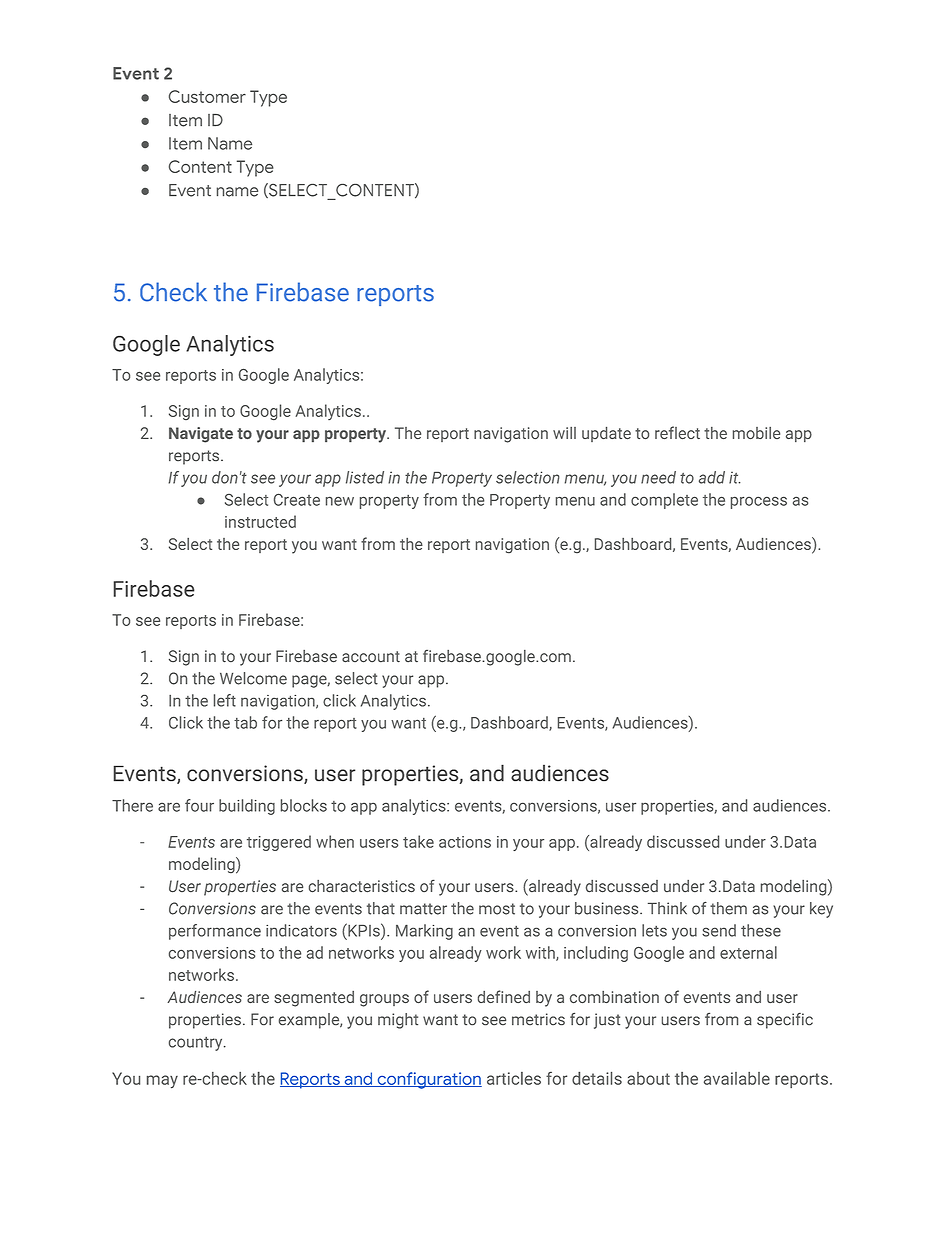 Image resolution: width=952 pixels, height=1233 pixels. I want to click on Customer, so click(207, 96).
